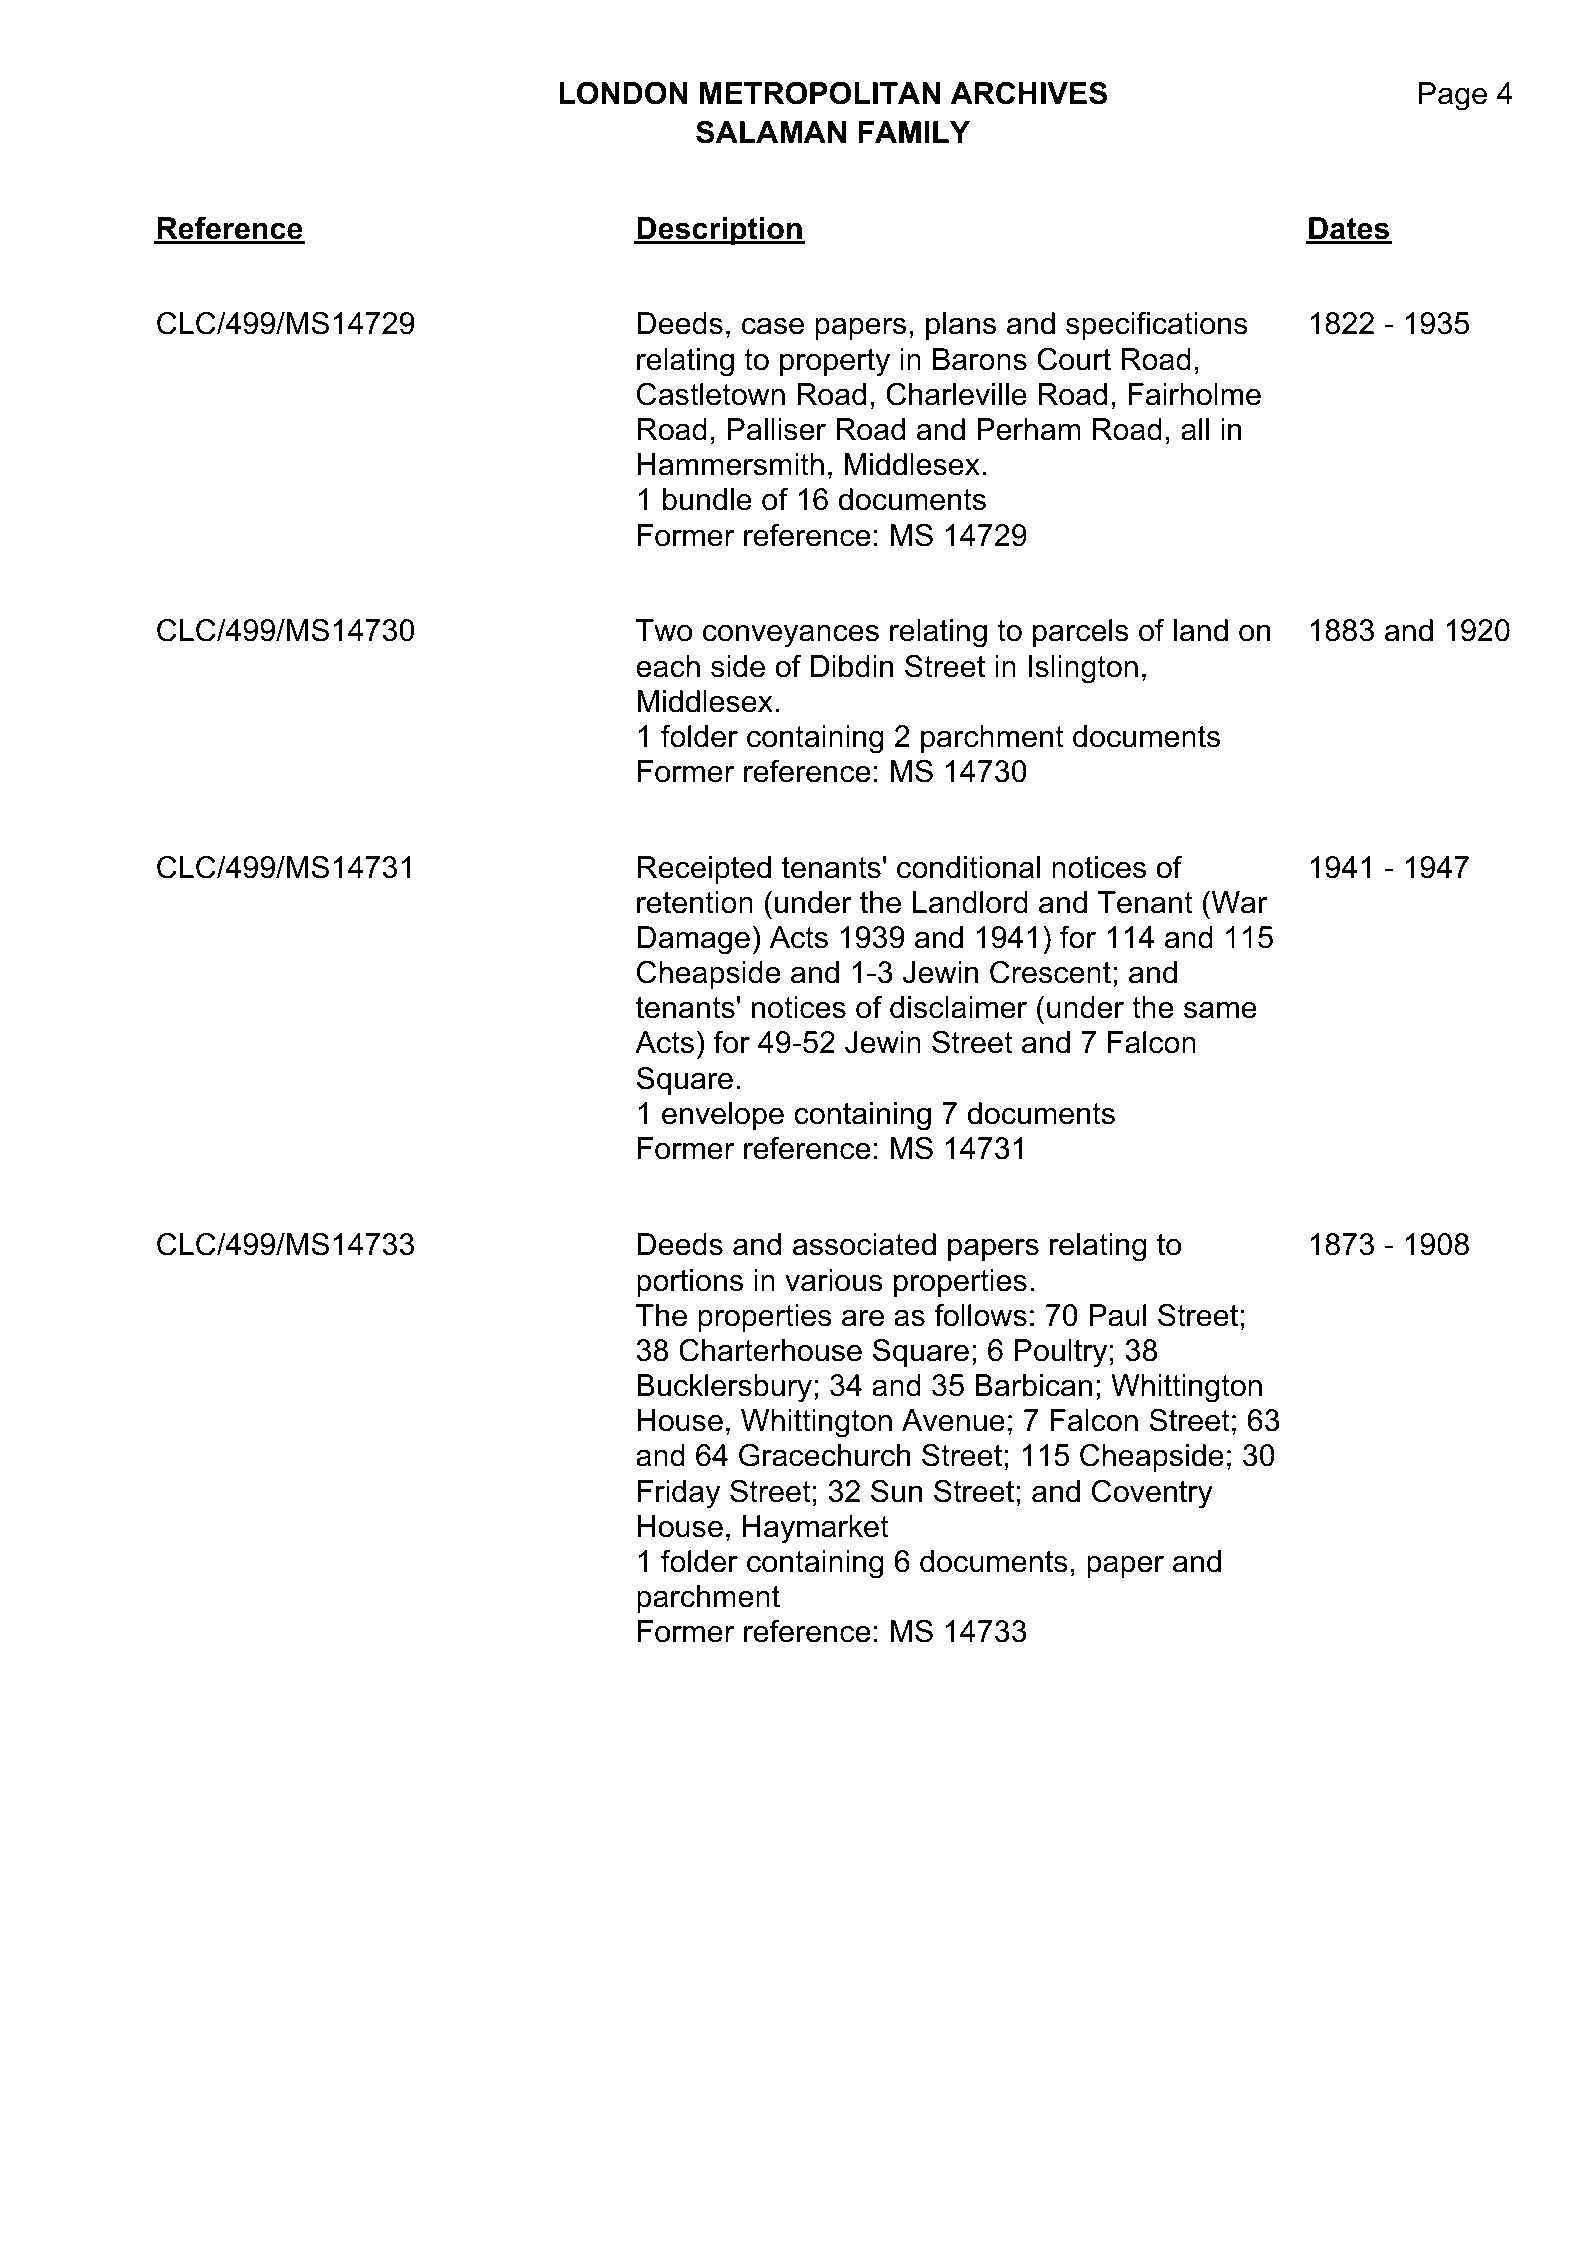 The height and width of the screenshot is (2243, 1587). I want to click on METROPOLITAN, so click(820, 93).
